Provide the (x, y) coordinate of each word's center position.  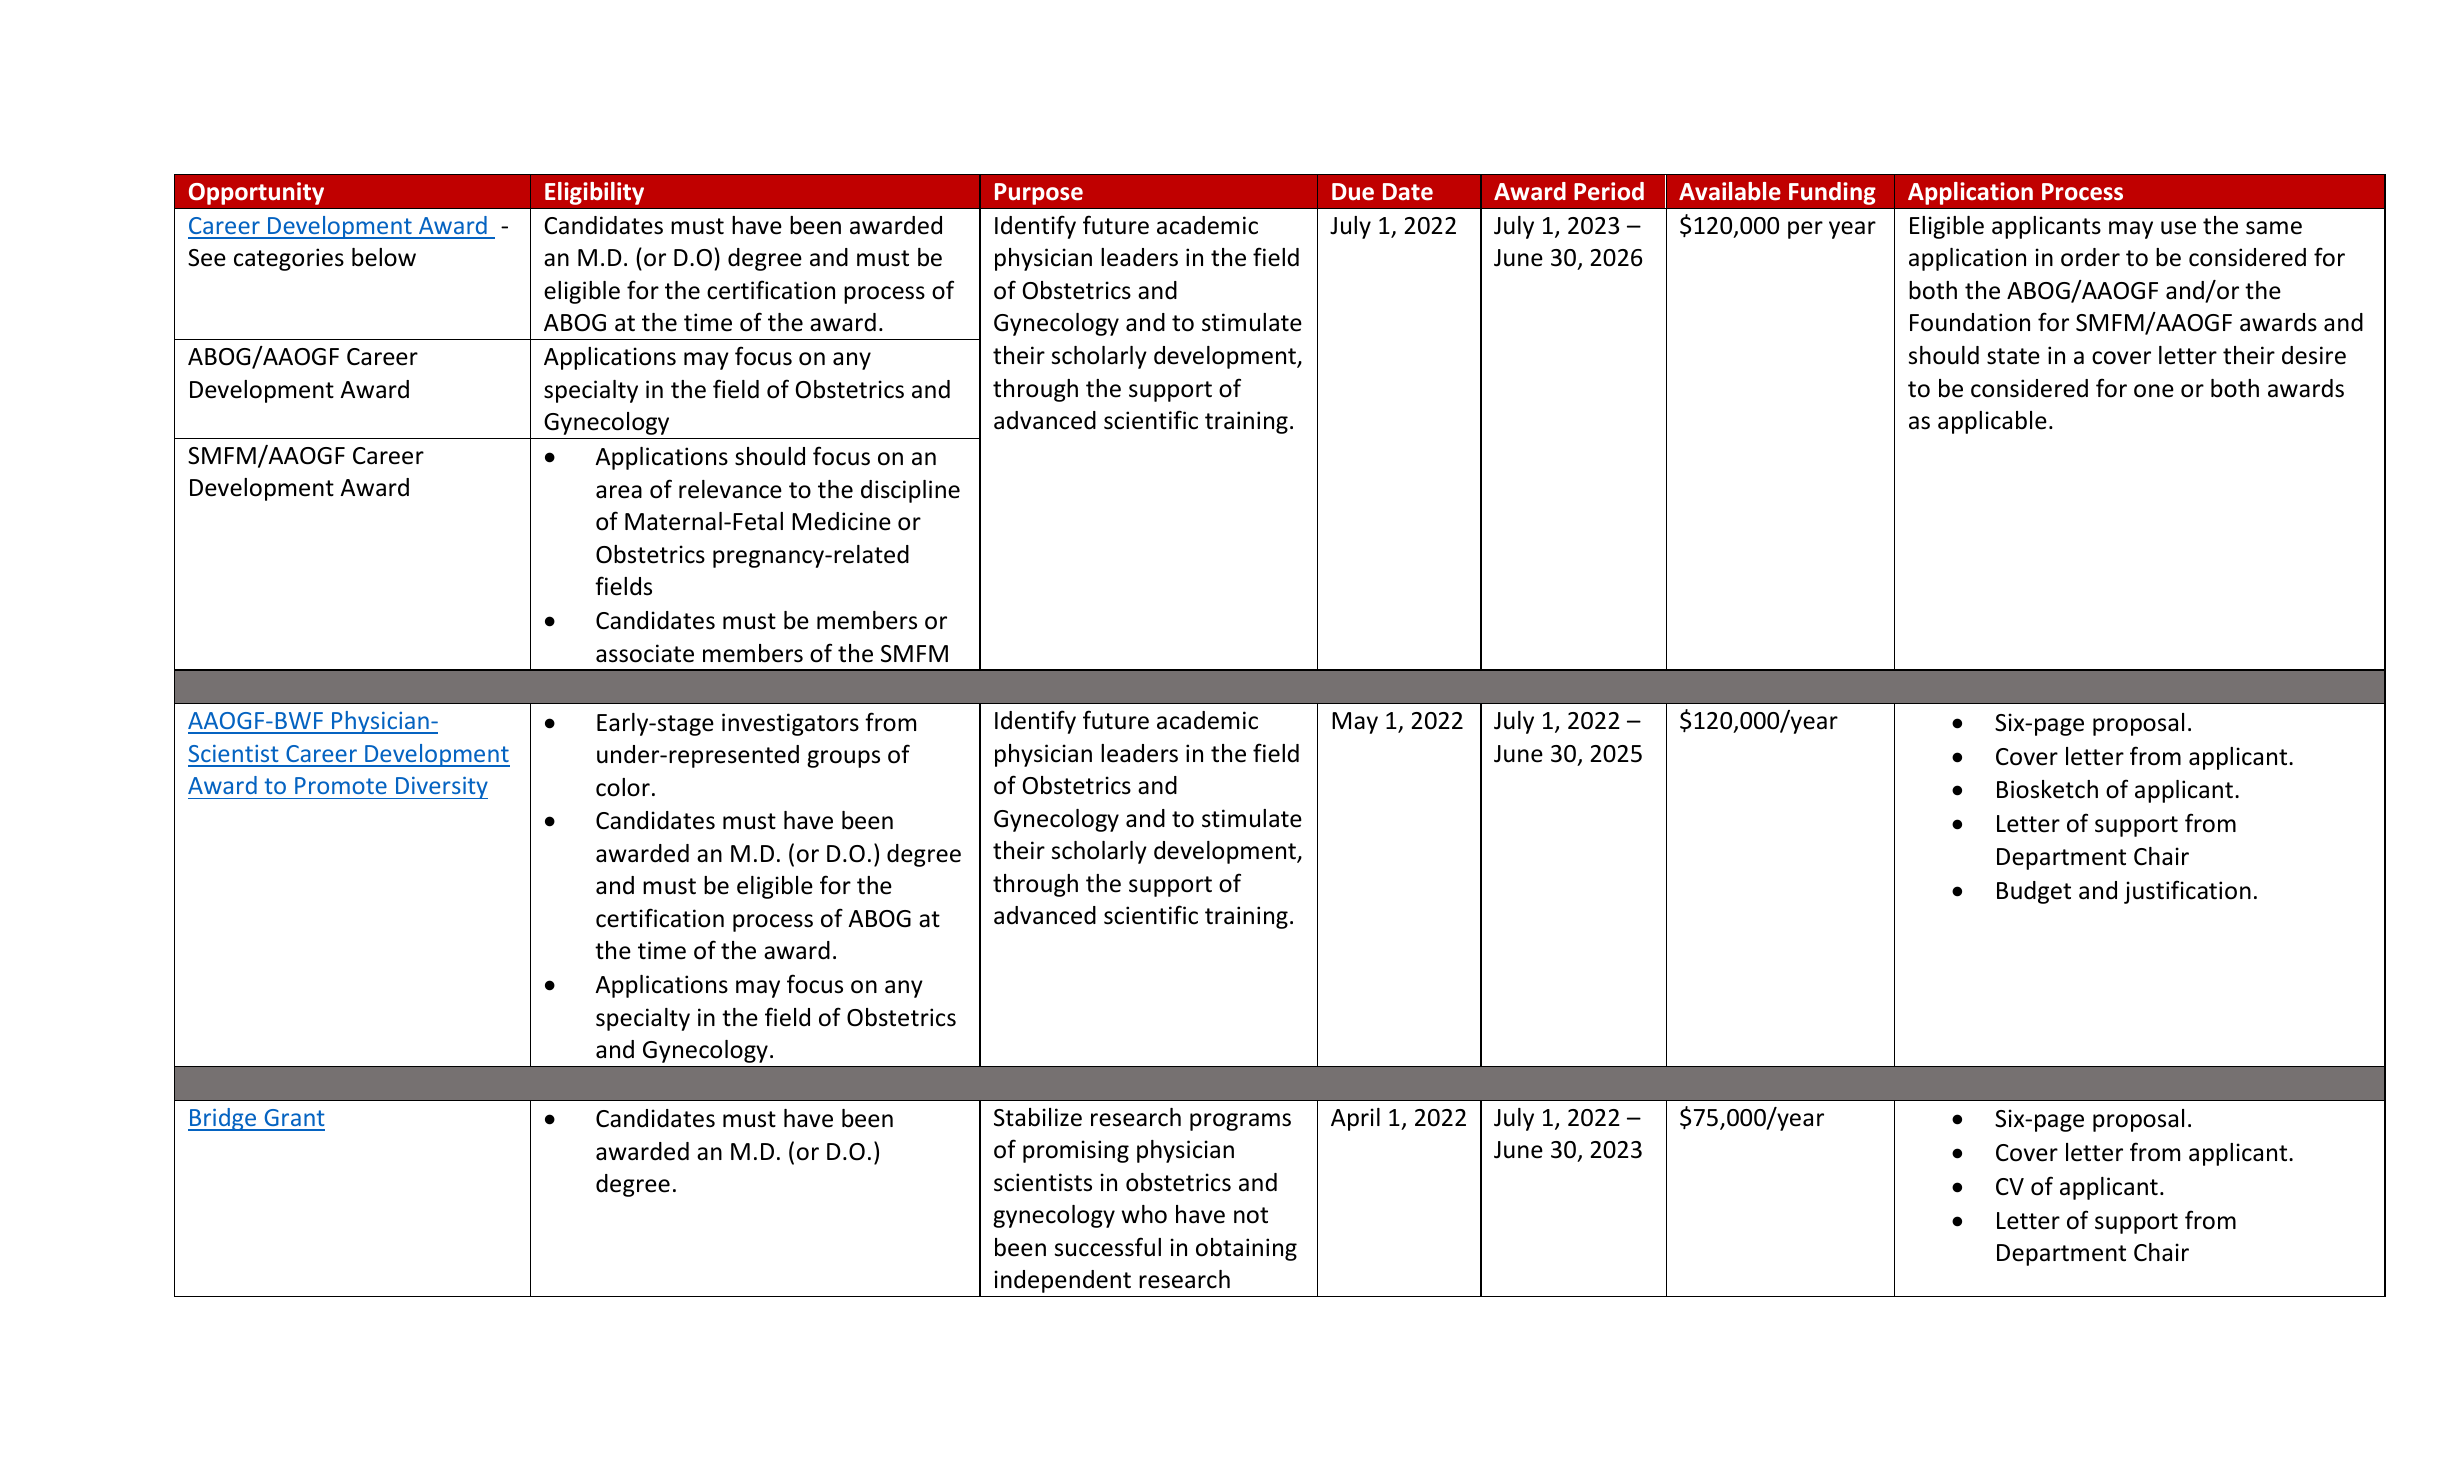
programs (1240, 1122)
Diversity (441, 788)
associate (645, 653)
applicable (1992, 422)
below (384, 257)
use (2178, 228)
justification (2187, 892)
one (2154, 391)
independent (1063, 1281)
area (619, 492)
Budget (2034, 892)
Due (1353, 192)
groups (843, 759)
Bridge (223, 1119)
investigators (790, 724)
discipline (910, 491)
